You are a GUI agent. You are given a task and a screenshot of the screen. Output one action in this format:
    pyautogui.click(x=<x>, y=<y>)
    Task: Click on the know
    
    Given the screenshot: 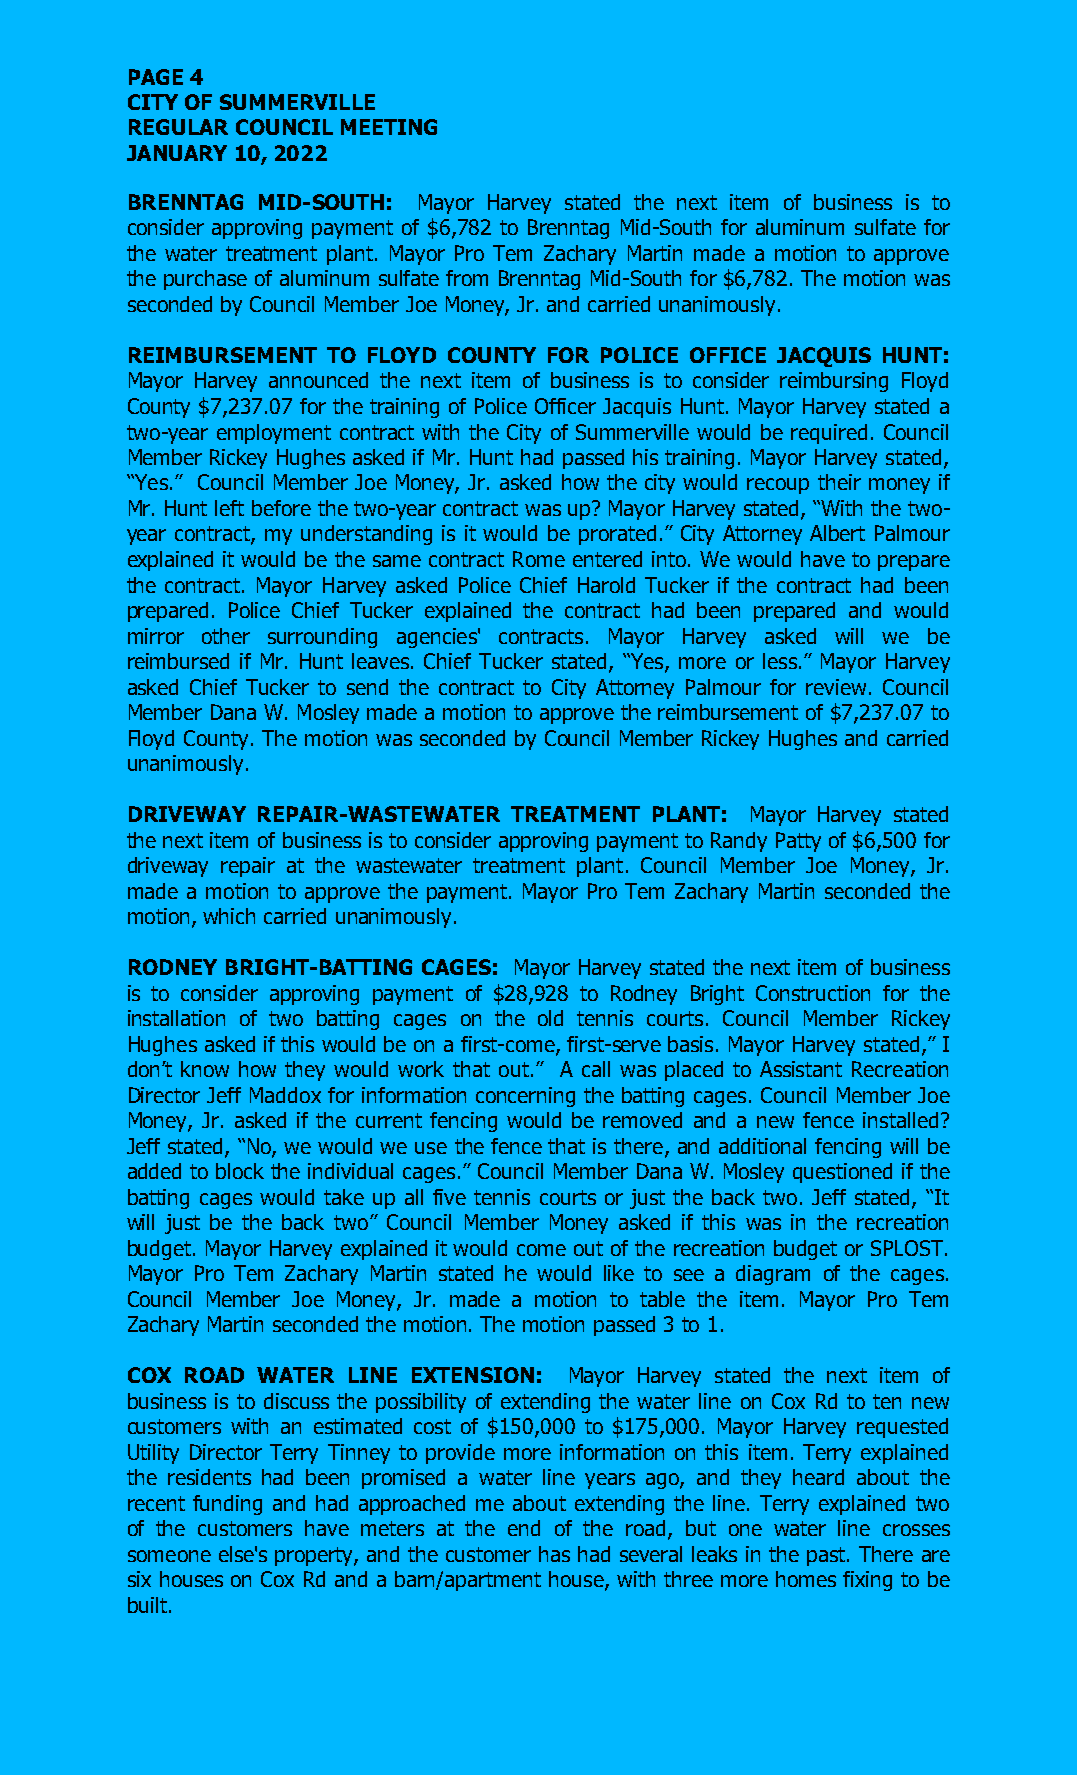 What is the action you would take?
    pyautogui.click(x=205, y=1069)
